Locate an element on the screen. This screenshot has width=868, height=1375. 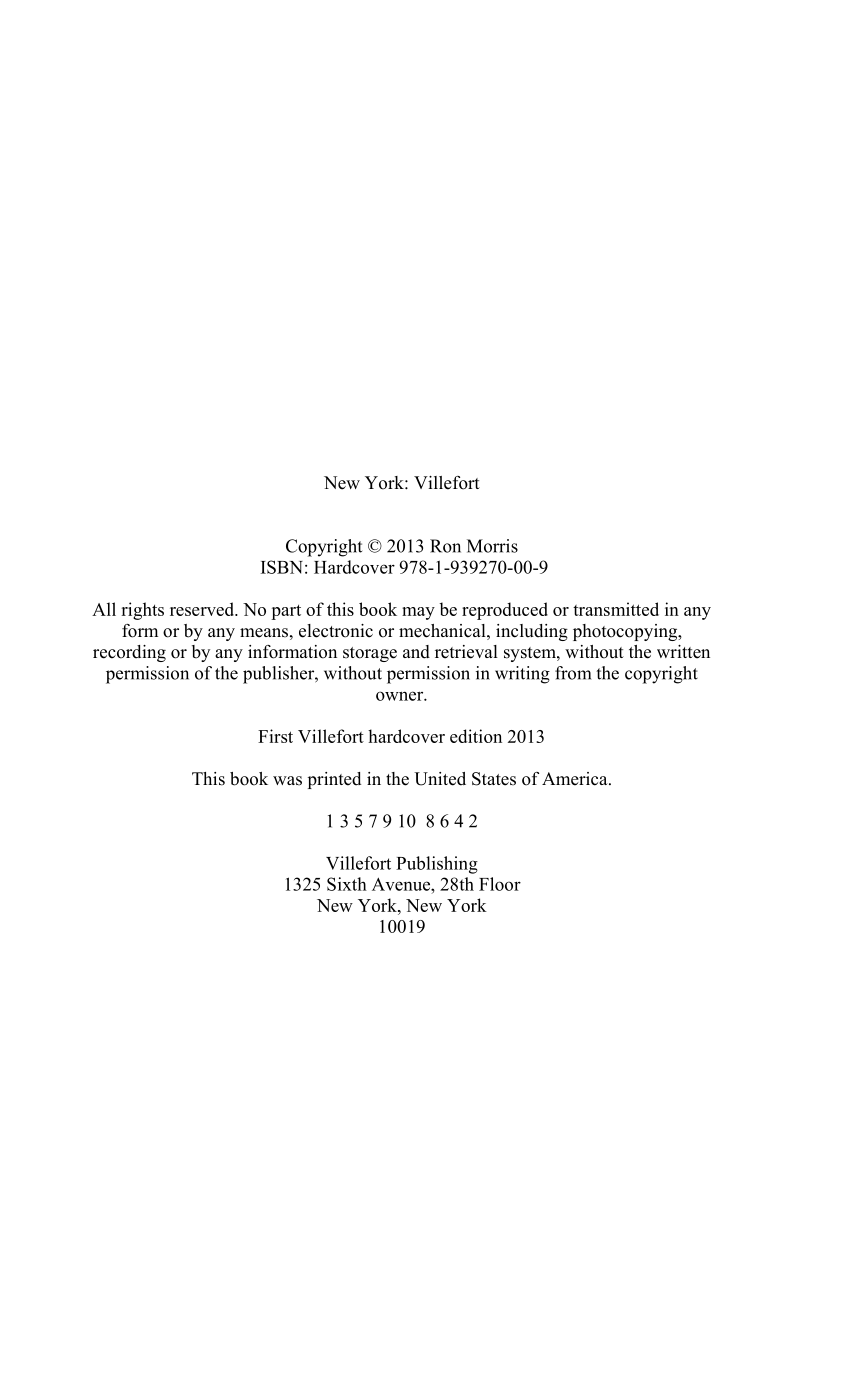
from is located at coordinates (573, 673).
